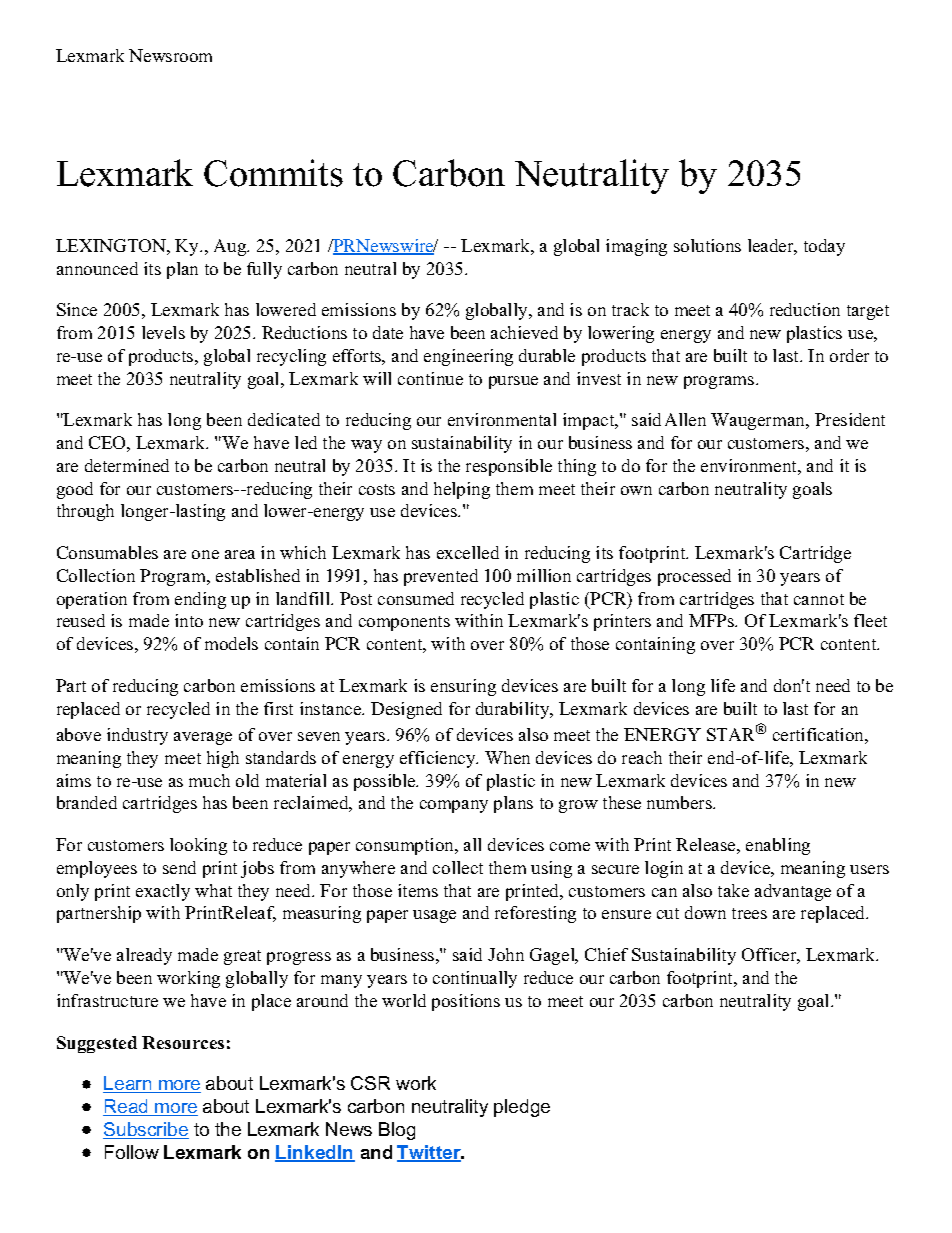 The image size is (952, 1233). Describe the element at coordinates (273, 173) in the screenshot. I see `Commits` at that location.
